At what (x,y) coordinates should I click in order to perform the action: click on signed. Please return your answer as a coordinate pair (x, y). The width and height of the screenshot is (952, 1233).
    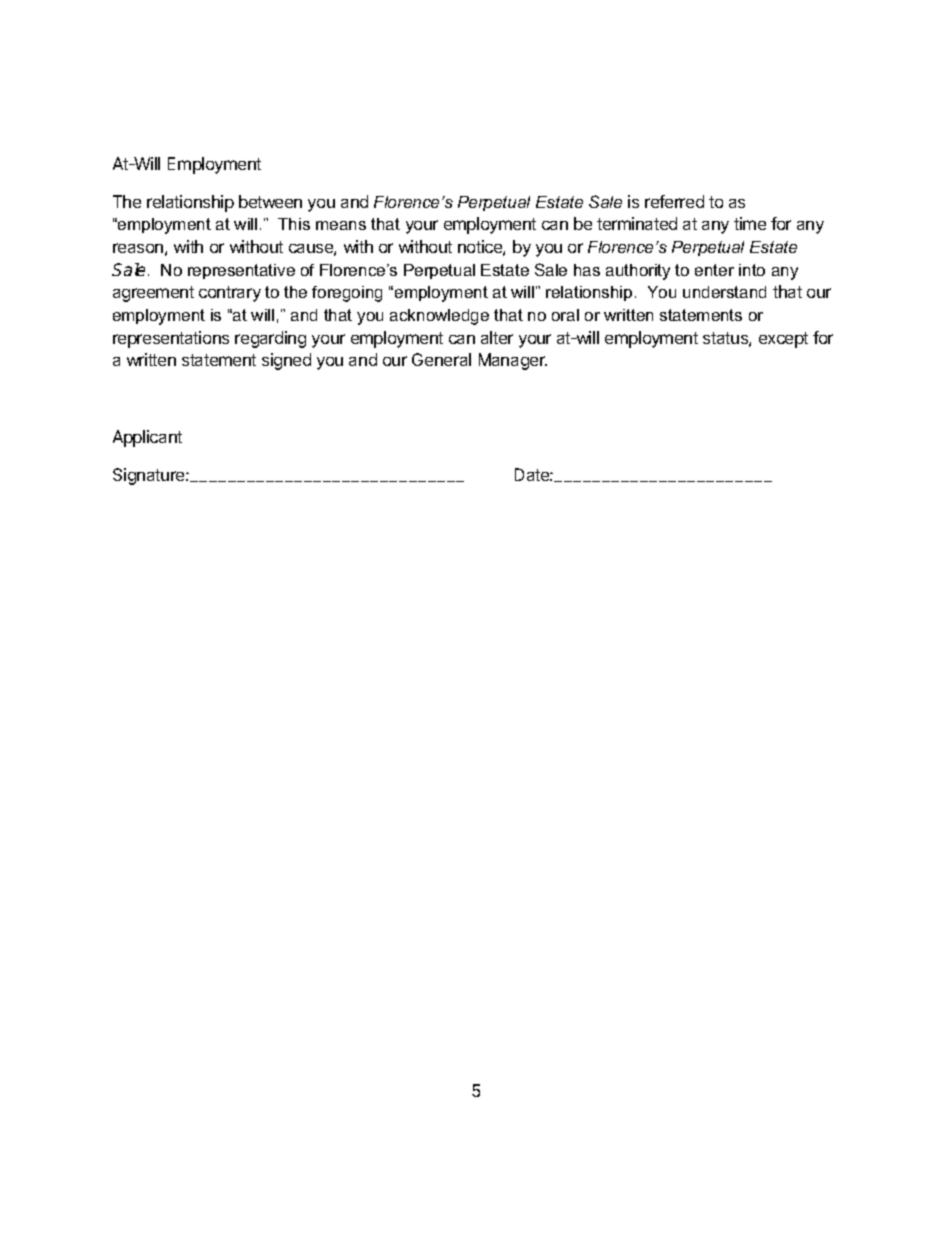
    Looking at the image, I should click on (286, 361).
